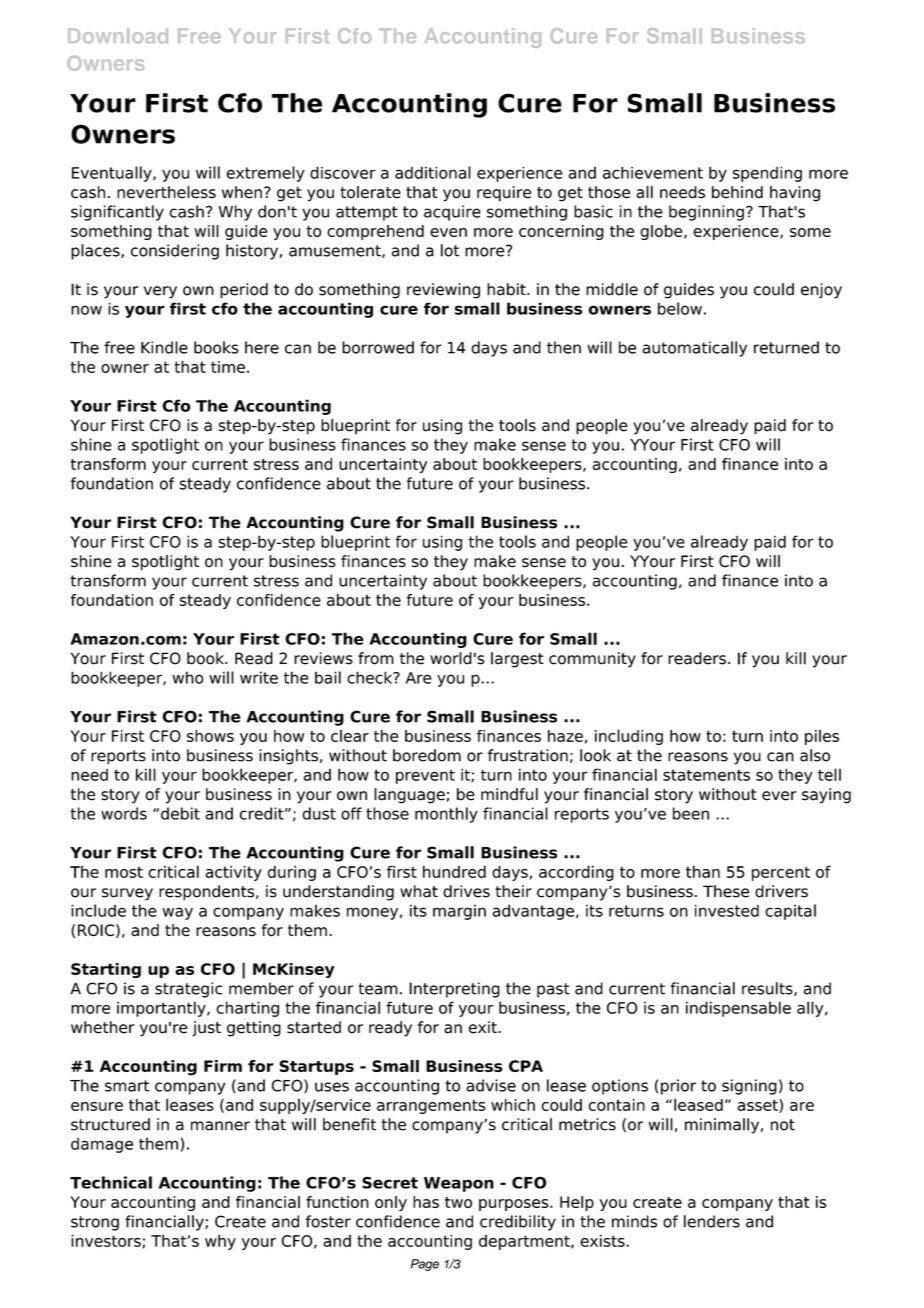 The width and height of the screenshot is (924, 1308). Describe the element at coordinates (458, 1202) in the screenshot. I see `two` at that location.
